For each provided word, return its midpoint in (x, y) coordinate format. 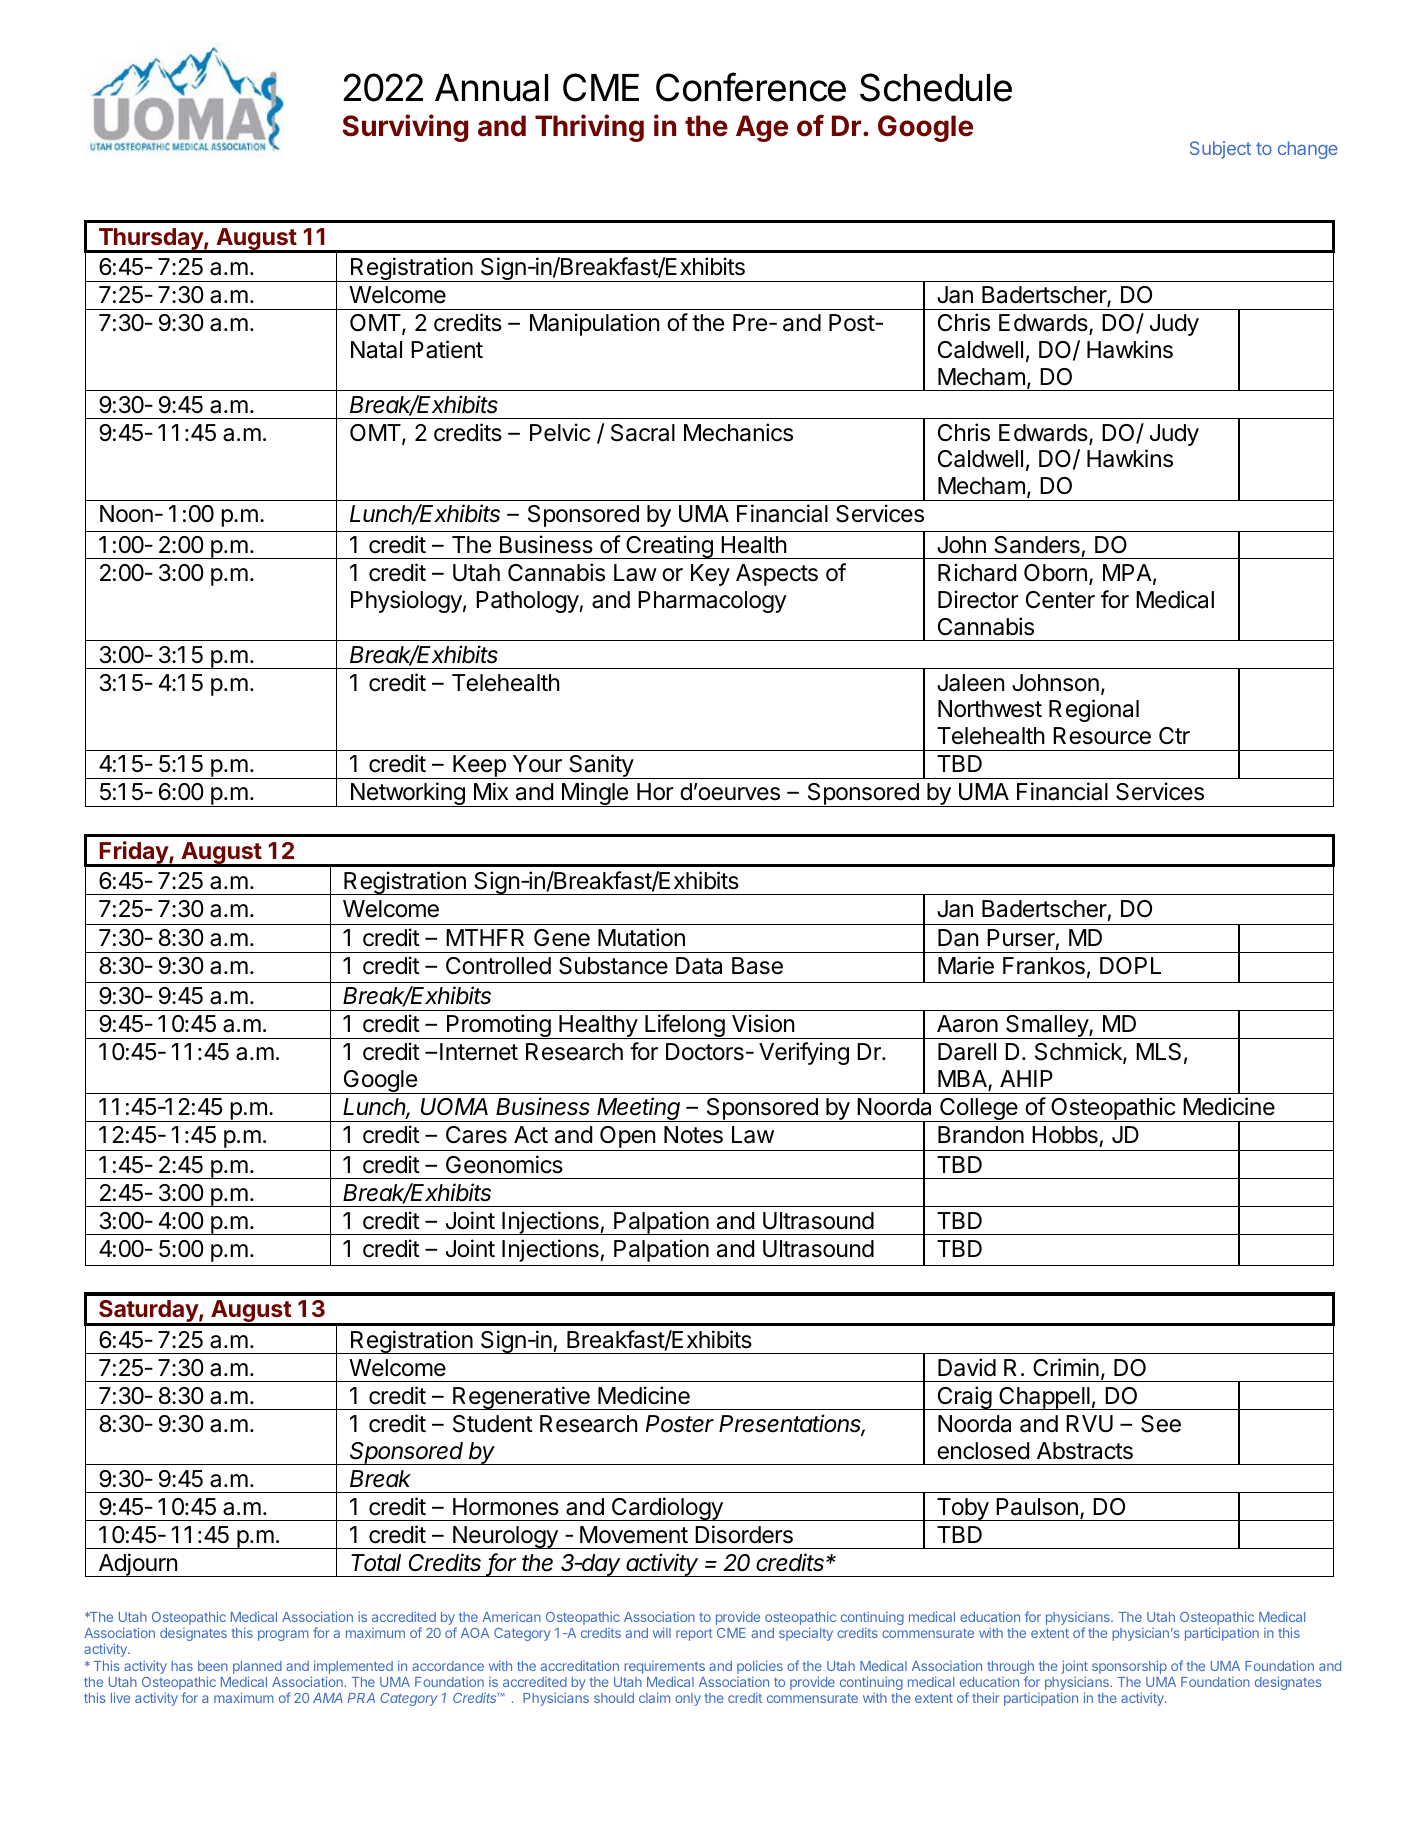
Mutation (641, 937)
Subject (1220, 150)
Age (762, 128)
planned (257, 1667)
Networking (407, 794)
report (694, 1635)
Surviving (405, 128)
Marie (966, 965)
